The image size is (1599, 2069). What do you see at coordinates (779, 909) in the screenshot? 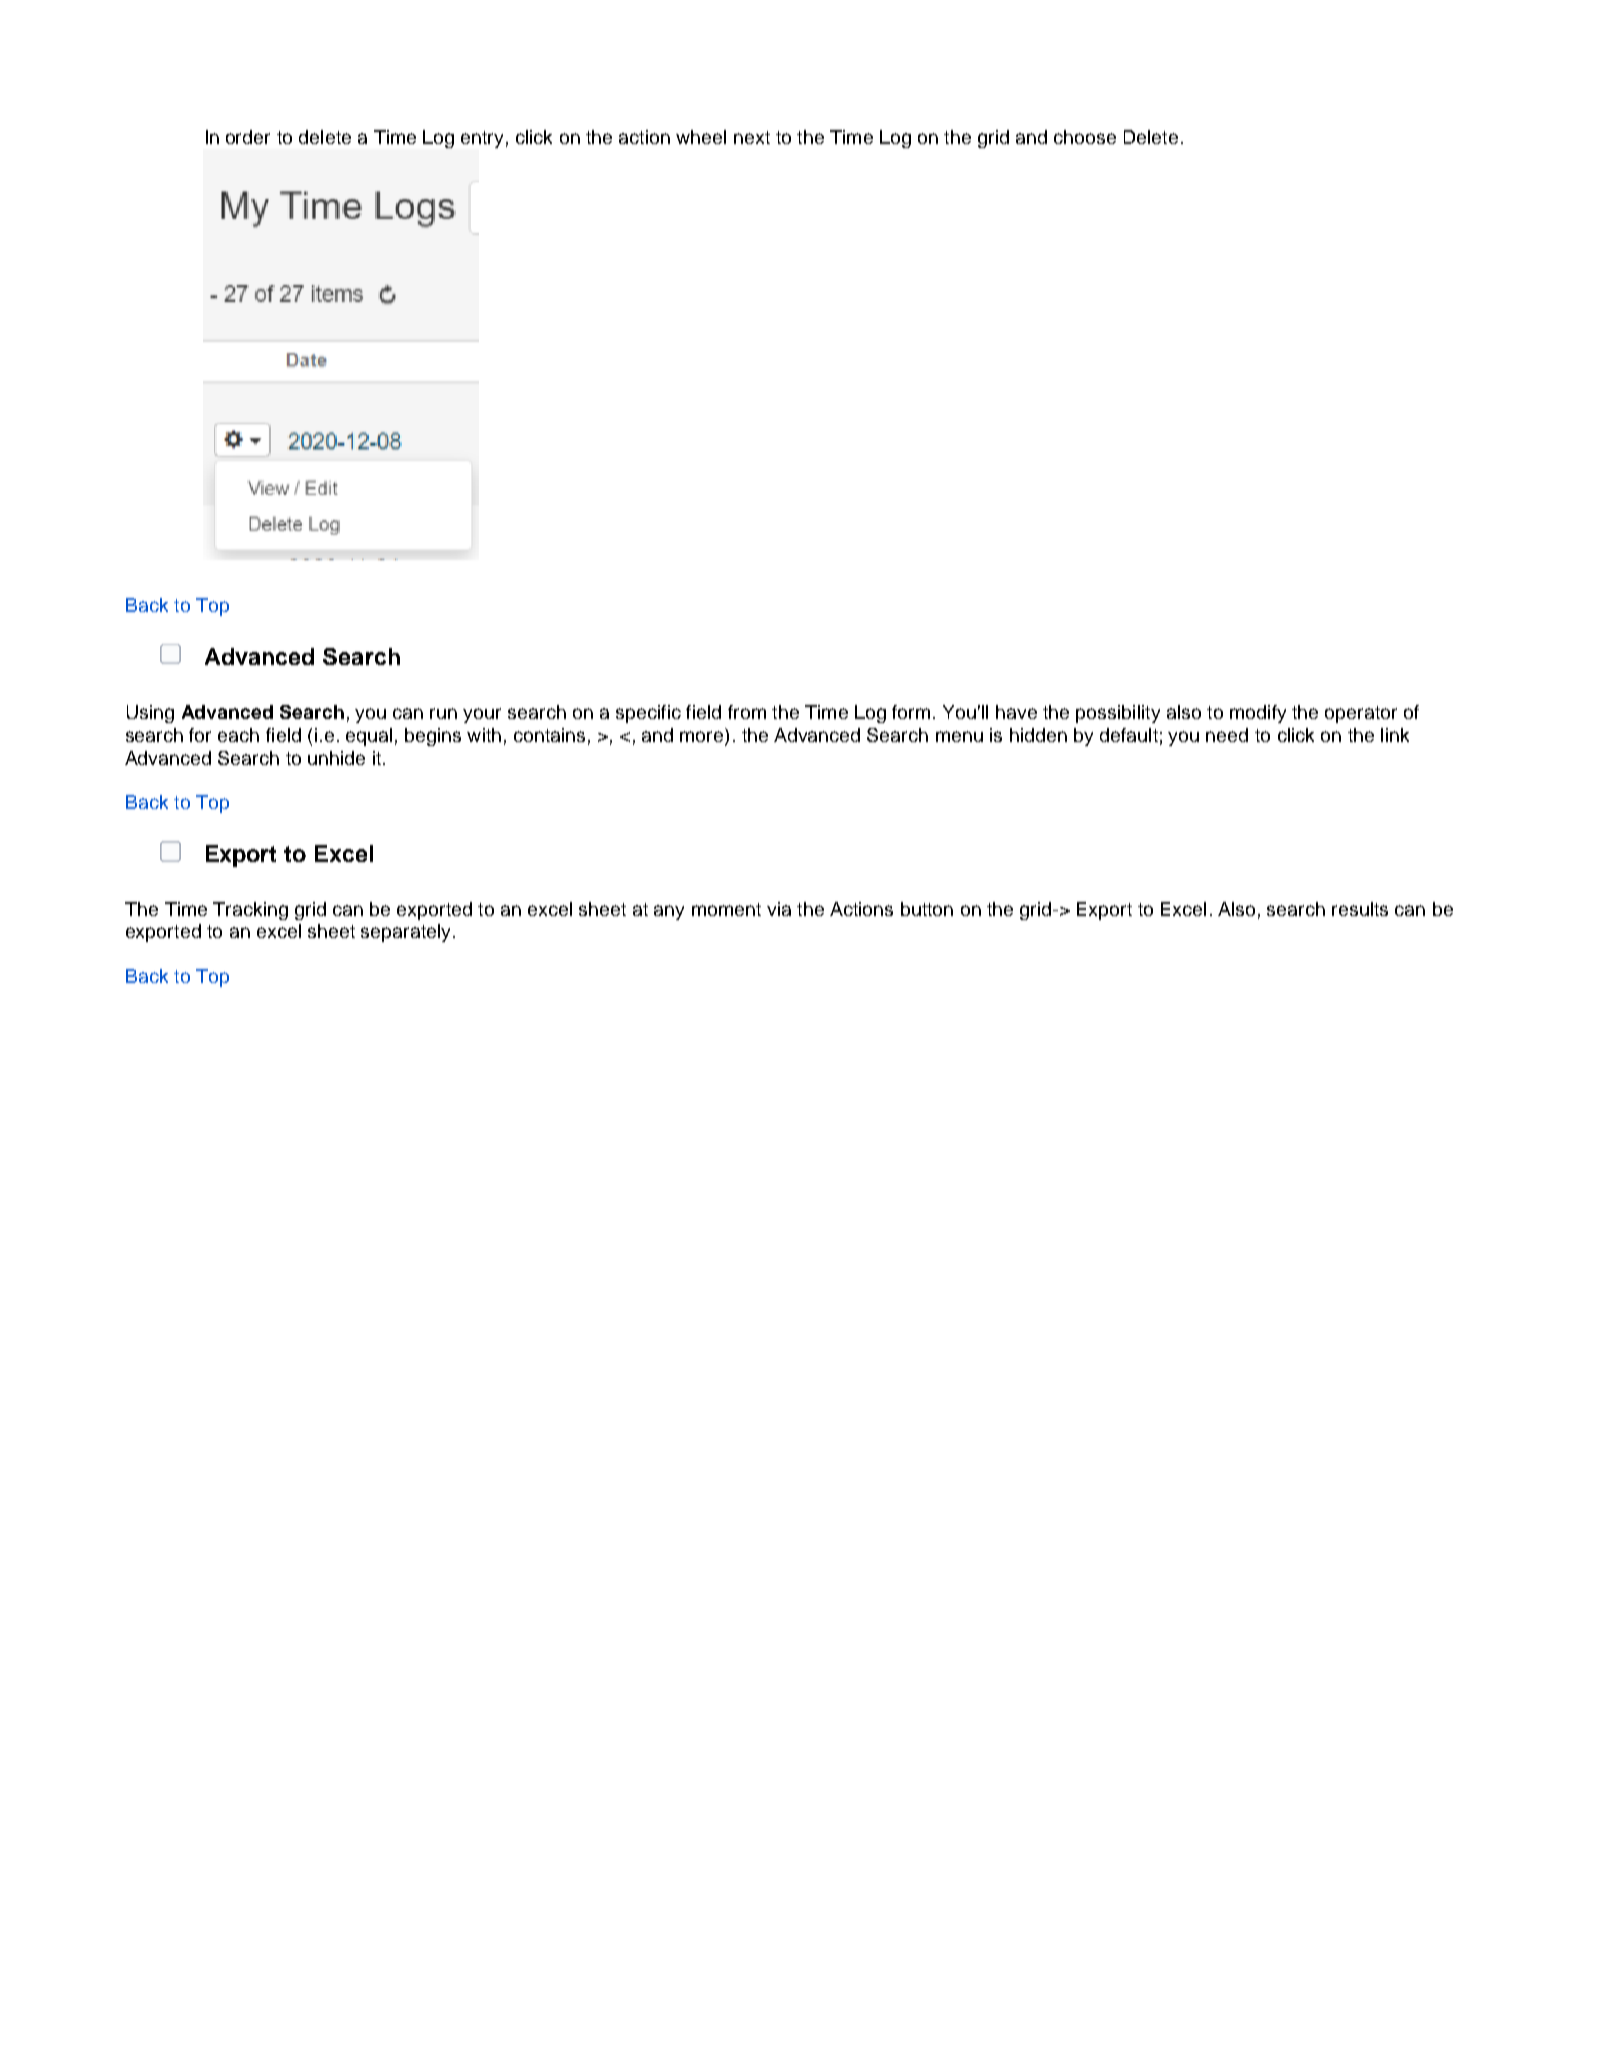
I see `via` at bounding box center [779, 909].
